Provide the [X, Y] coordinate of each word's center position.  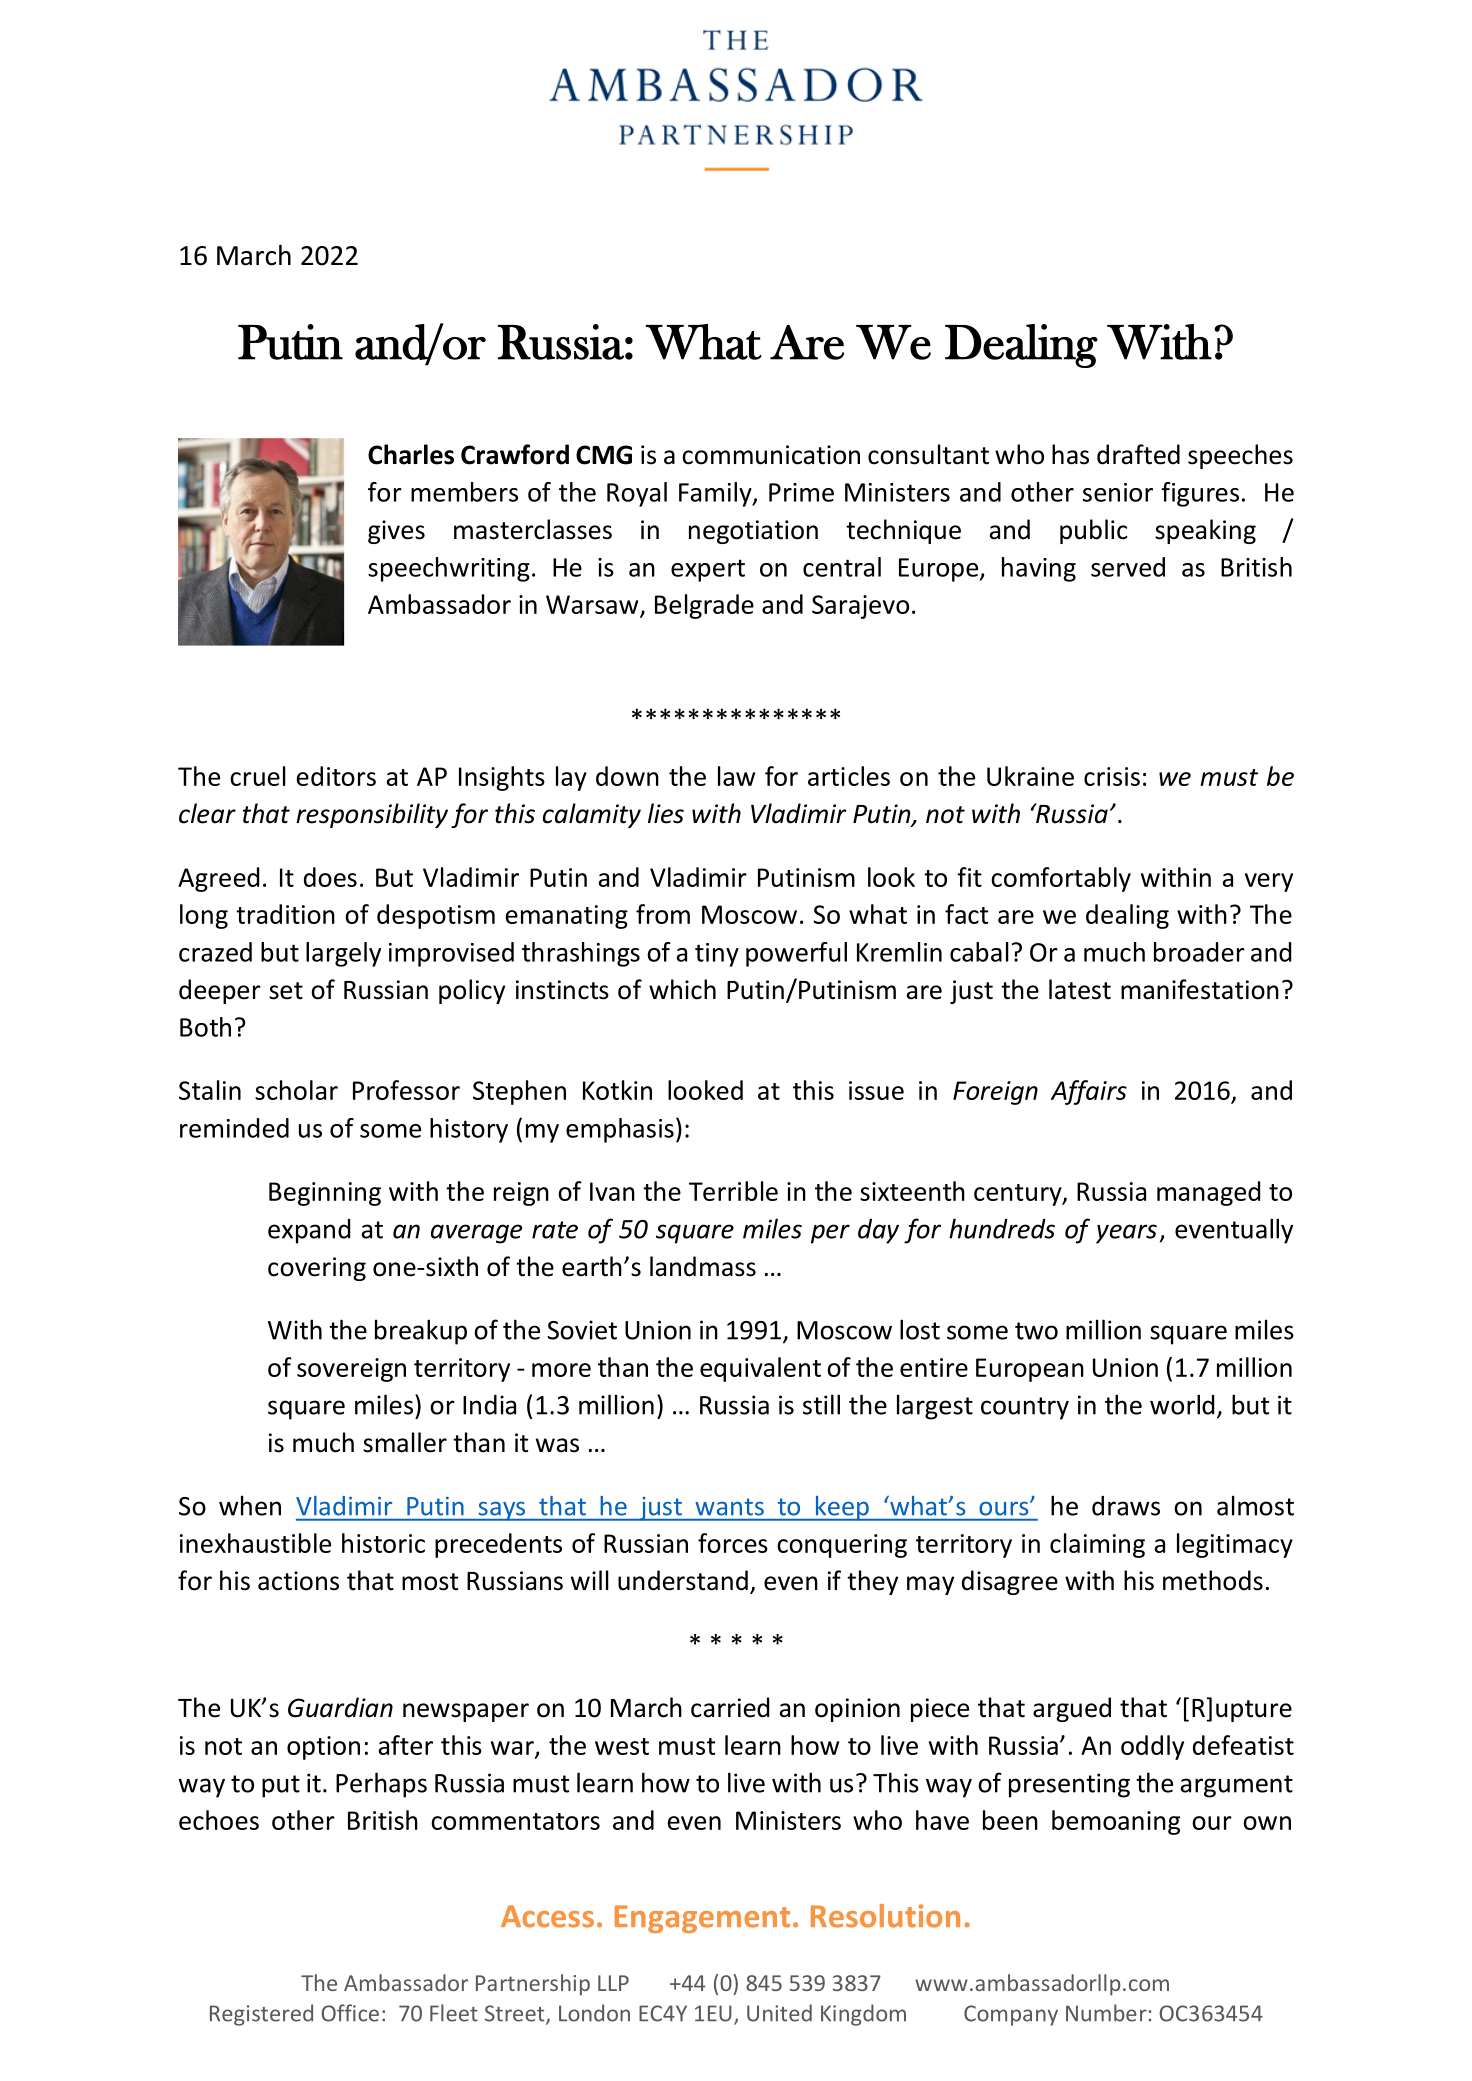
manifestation [1200, 989]
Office [350, 2013]
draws [1126, 1506]
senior [1118, 492]
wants [730, 1507]
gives [396, 532]
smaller [405, 1442]
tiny [717, 955]
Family [716, 494]
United [779, 2013]
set [286, 991]
